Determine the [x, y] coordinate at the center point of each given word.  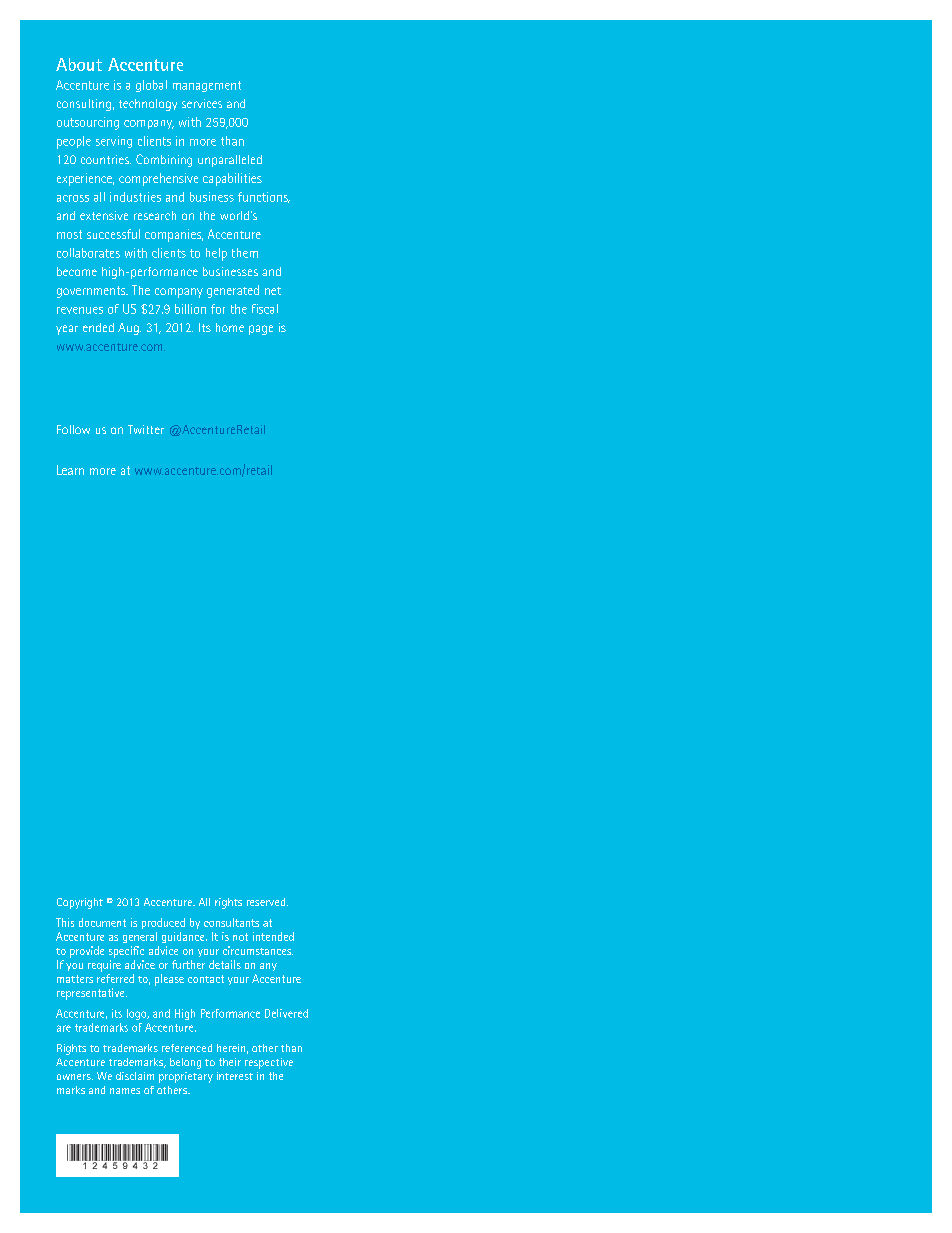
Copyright [80, 903]
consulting [84, 105]
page [261, 330]
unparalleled [230, 161]
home [230, 327]
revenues [80, 310]
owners [75, 1077]
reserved [266, 902]
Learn [70, 470]
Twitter [146, 429]
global [151, 86]
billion [190, 309]
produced [163, 923]
